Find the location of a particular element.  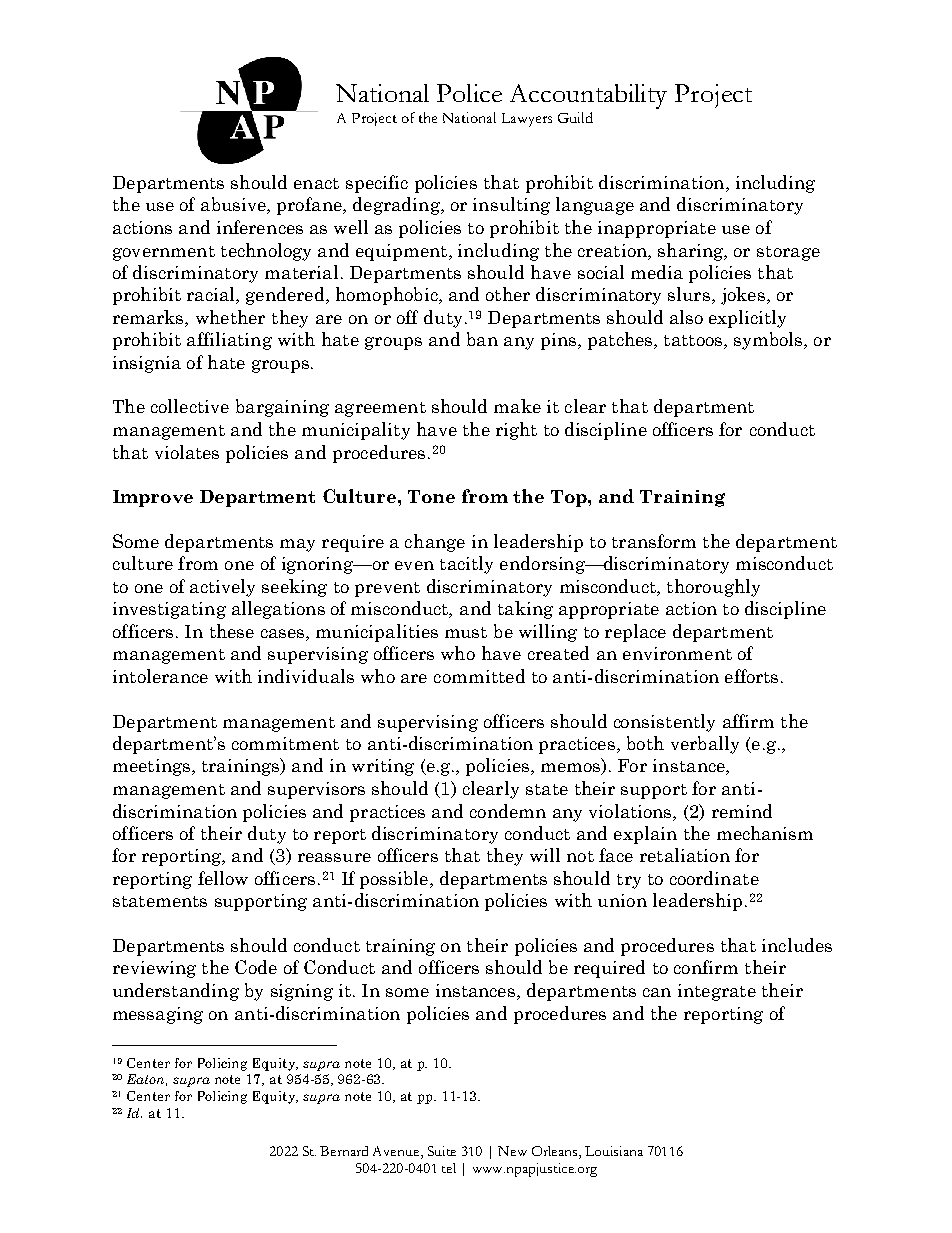

environment is located at coordinates (677, 653).
